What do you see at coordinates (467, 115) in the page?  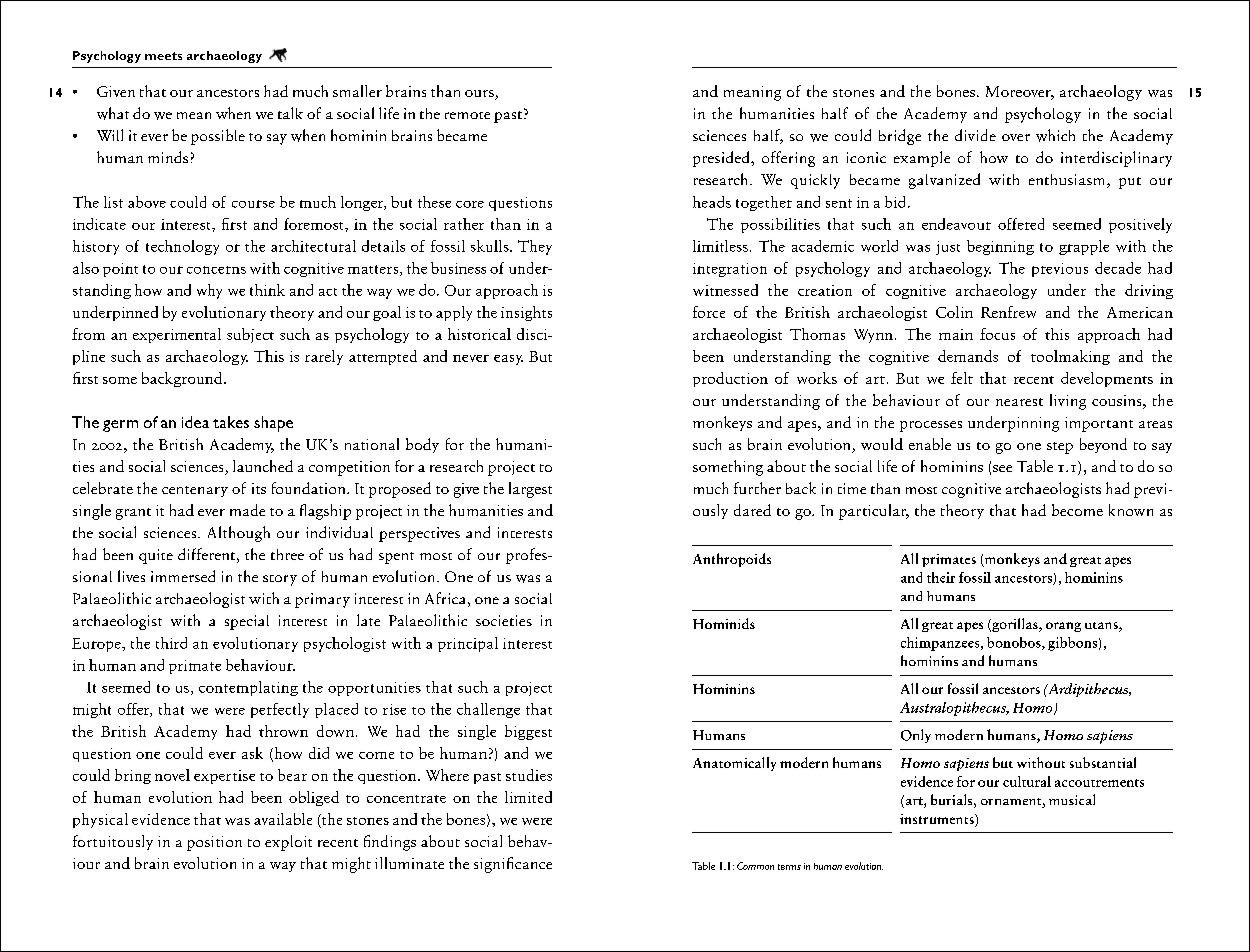 I see `remote` at bounding box center [467, 115].
